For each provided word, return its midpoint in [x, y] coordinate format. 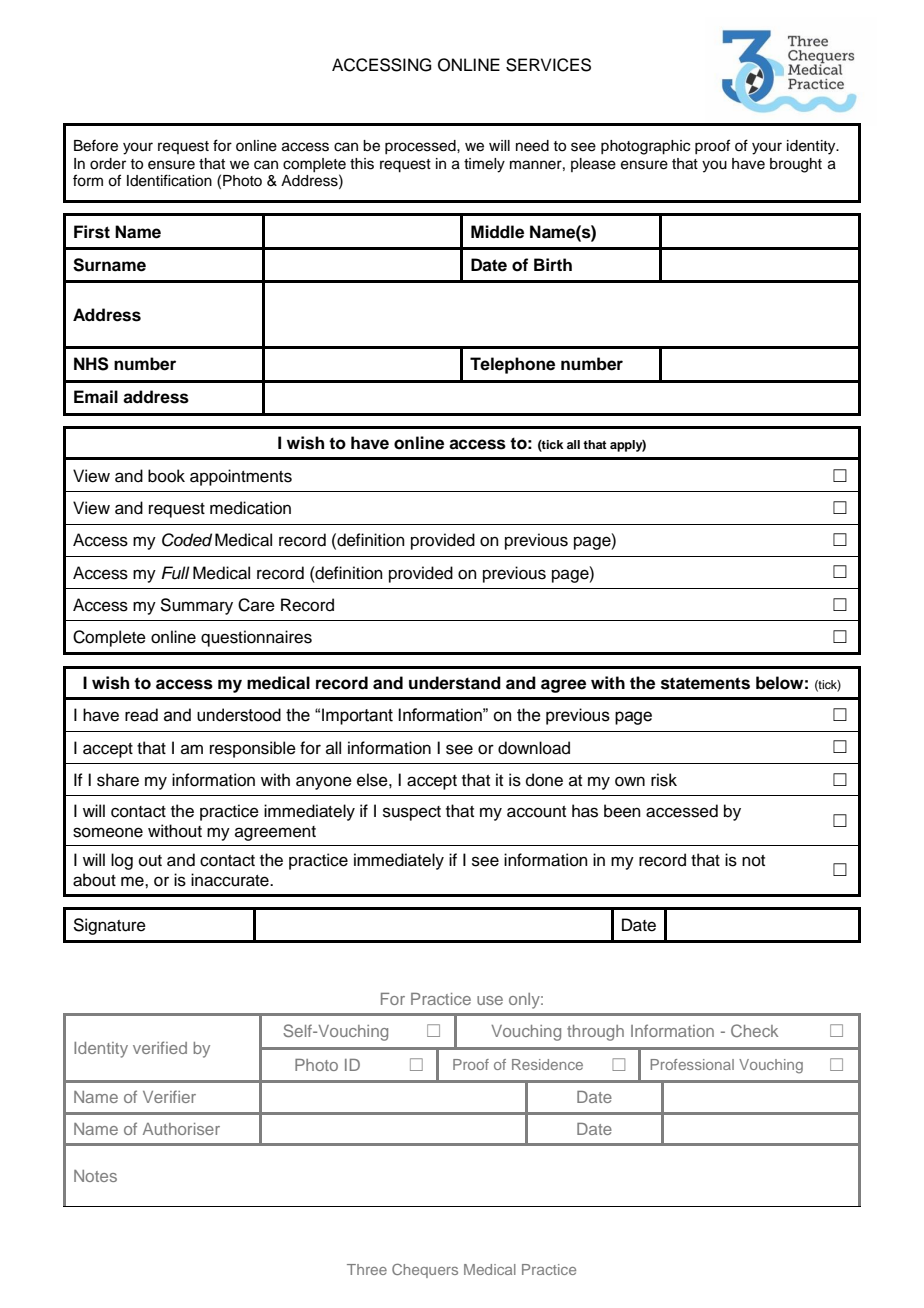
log [122, 861]
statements [705, 683]
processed [421, 147]
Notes [95, 1176]
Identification [169, 180]
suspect [412, 813]
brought [796, 165]
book [166, 476]
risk [664, 780]
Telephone [512, 365]
